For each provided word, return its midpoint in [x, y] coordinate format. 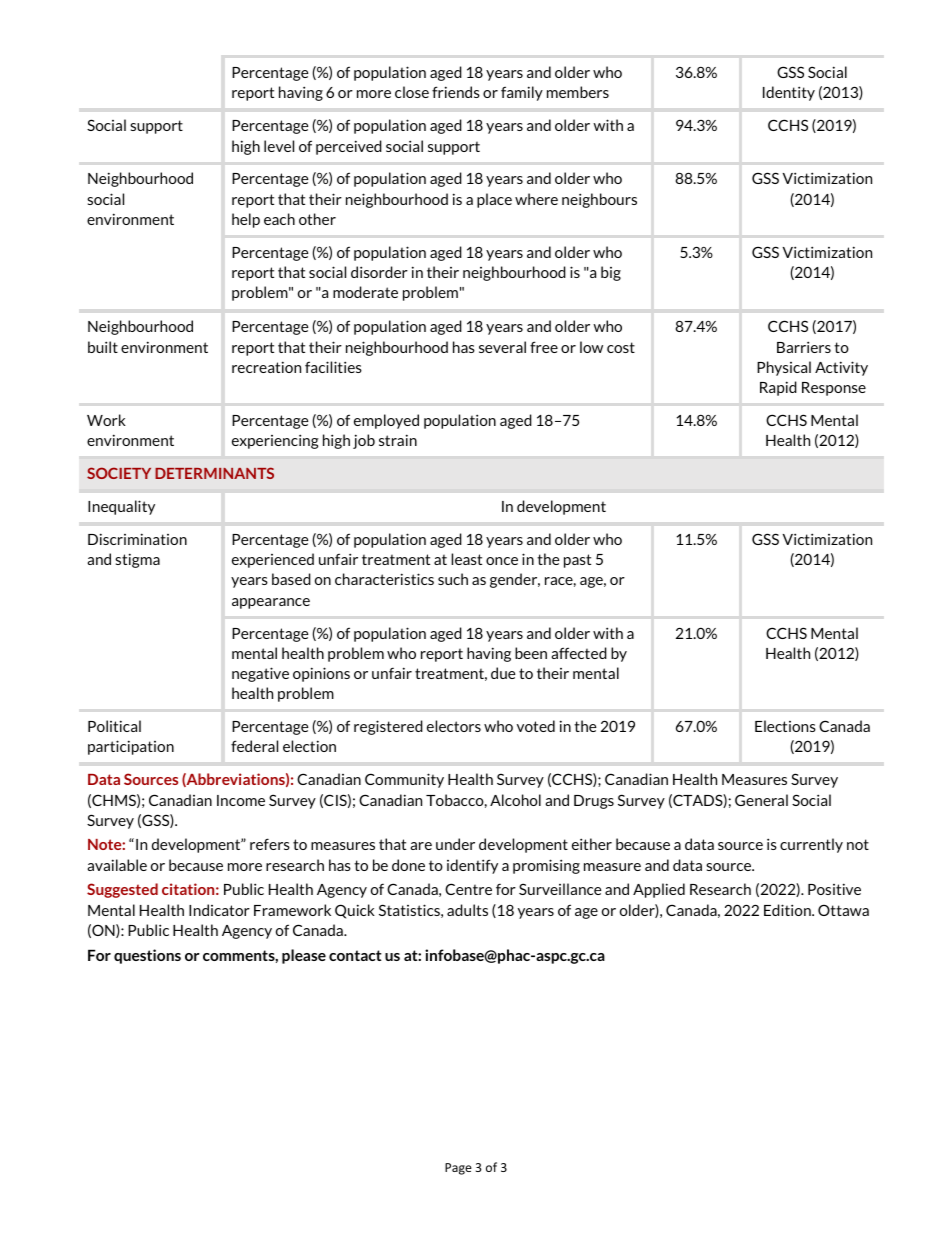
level [279, 146]
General [761, 800]
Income [241, 800]
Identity [789, 93]
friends [456, 92]
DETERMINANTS [214, 473]
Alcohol [515, 800]
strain [398, 440]
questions [147, 956]
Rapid [778, 388]
